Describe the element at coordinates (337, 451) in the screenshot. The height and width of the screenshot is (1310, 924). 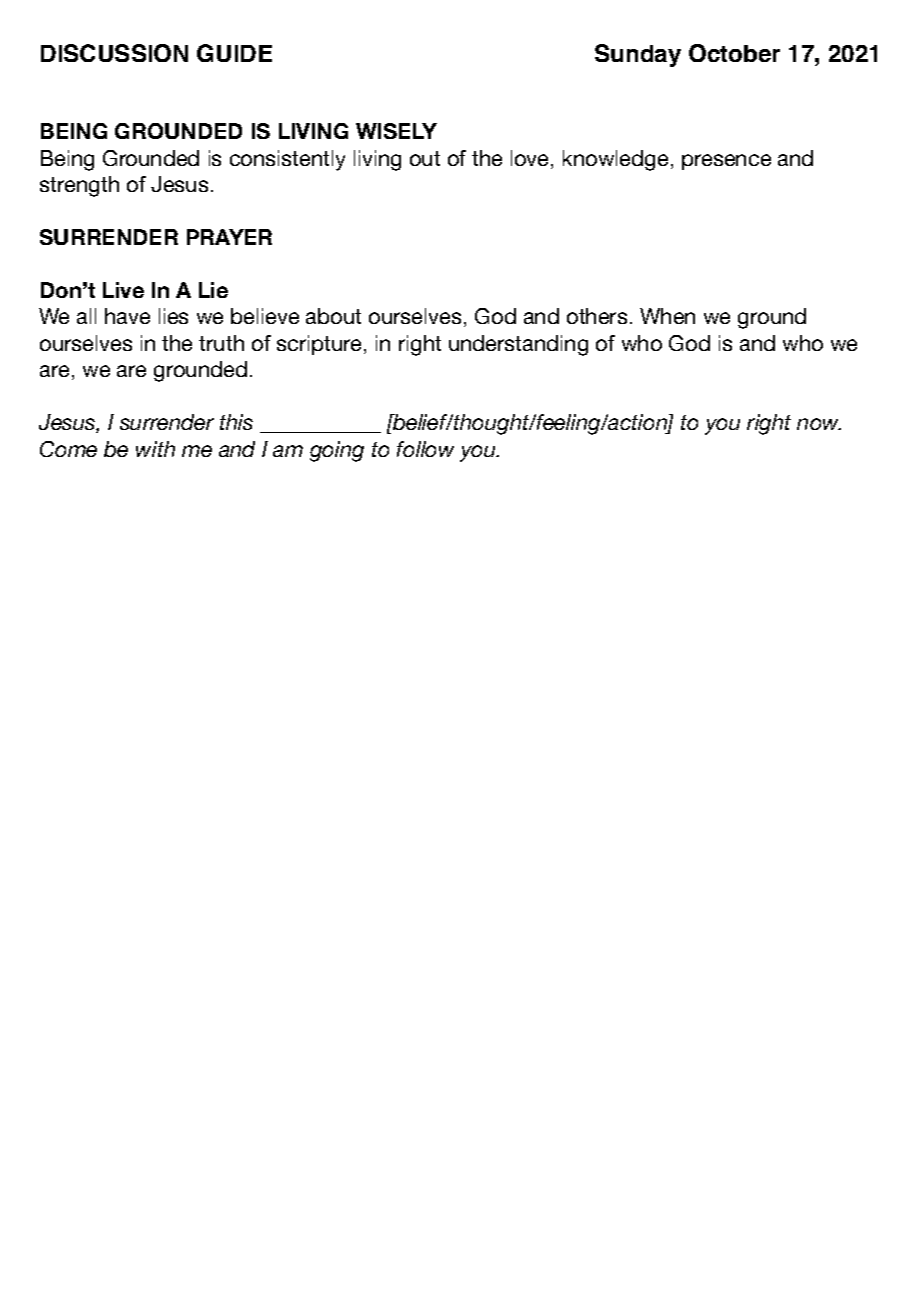
I see `going` at that location.
